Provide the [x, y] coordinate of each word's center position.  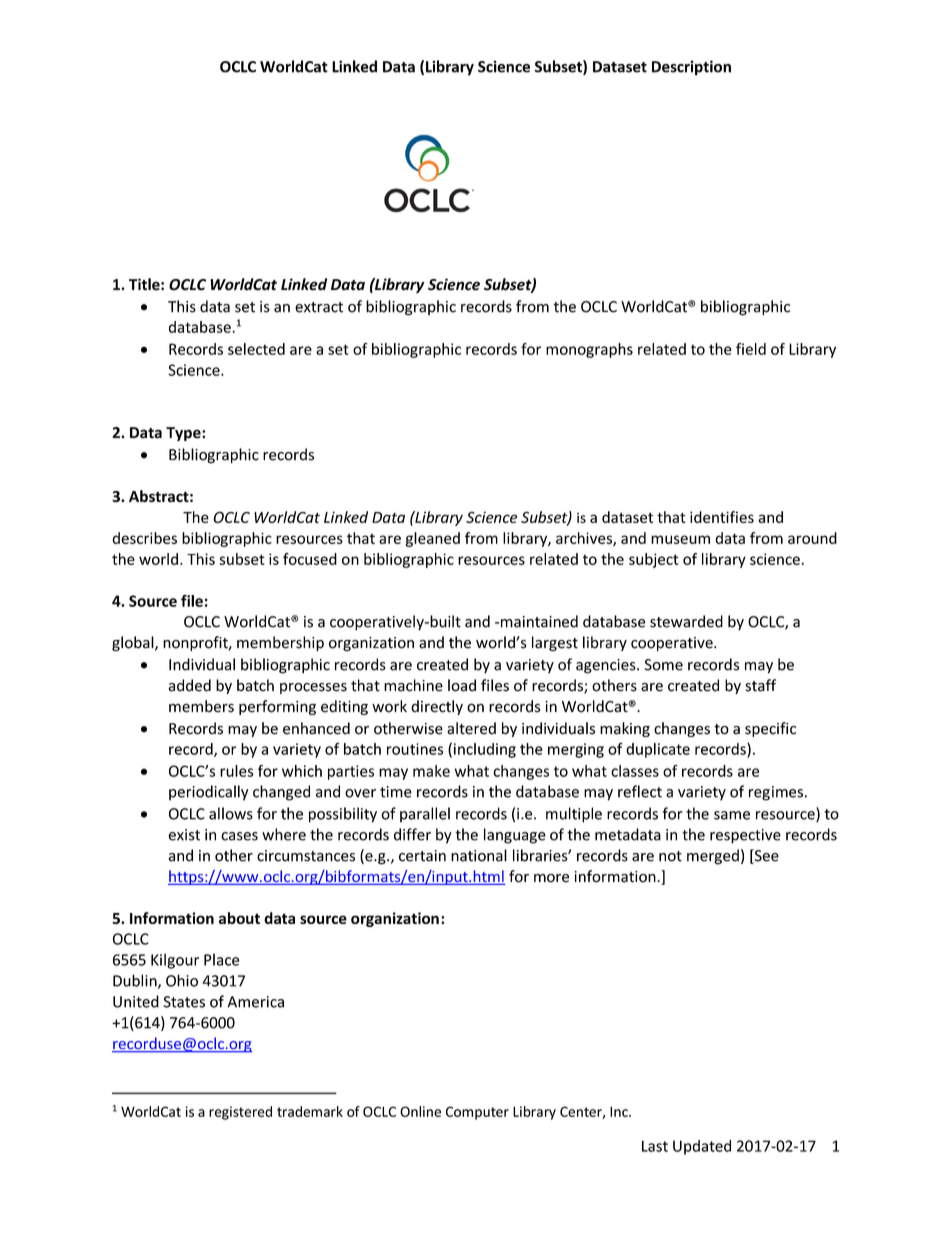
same [732, 815]
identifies [722, 517]
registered [240, 1113]
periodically [208, 793]
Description [691, 68]
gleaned [432, 539]
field [751, 349]
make [431, 771]
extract [319, 307]
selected [256, 349]
